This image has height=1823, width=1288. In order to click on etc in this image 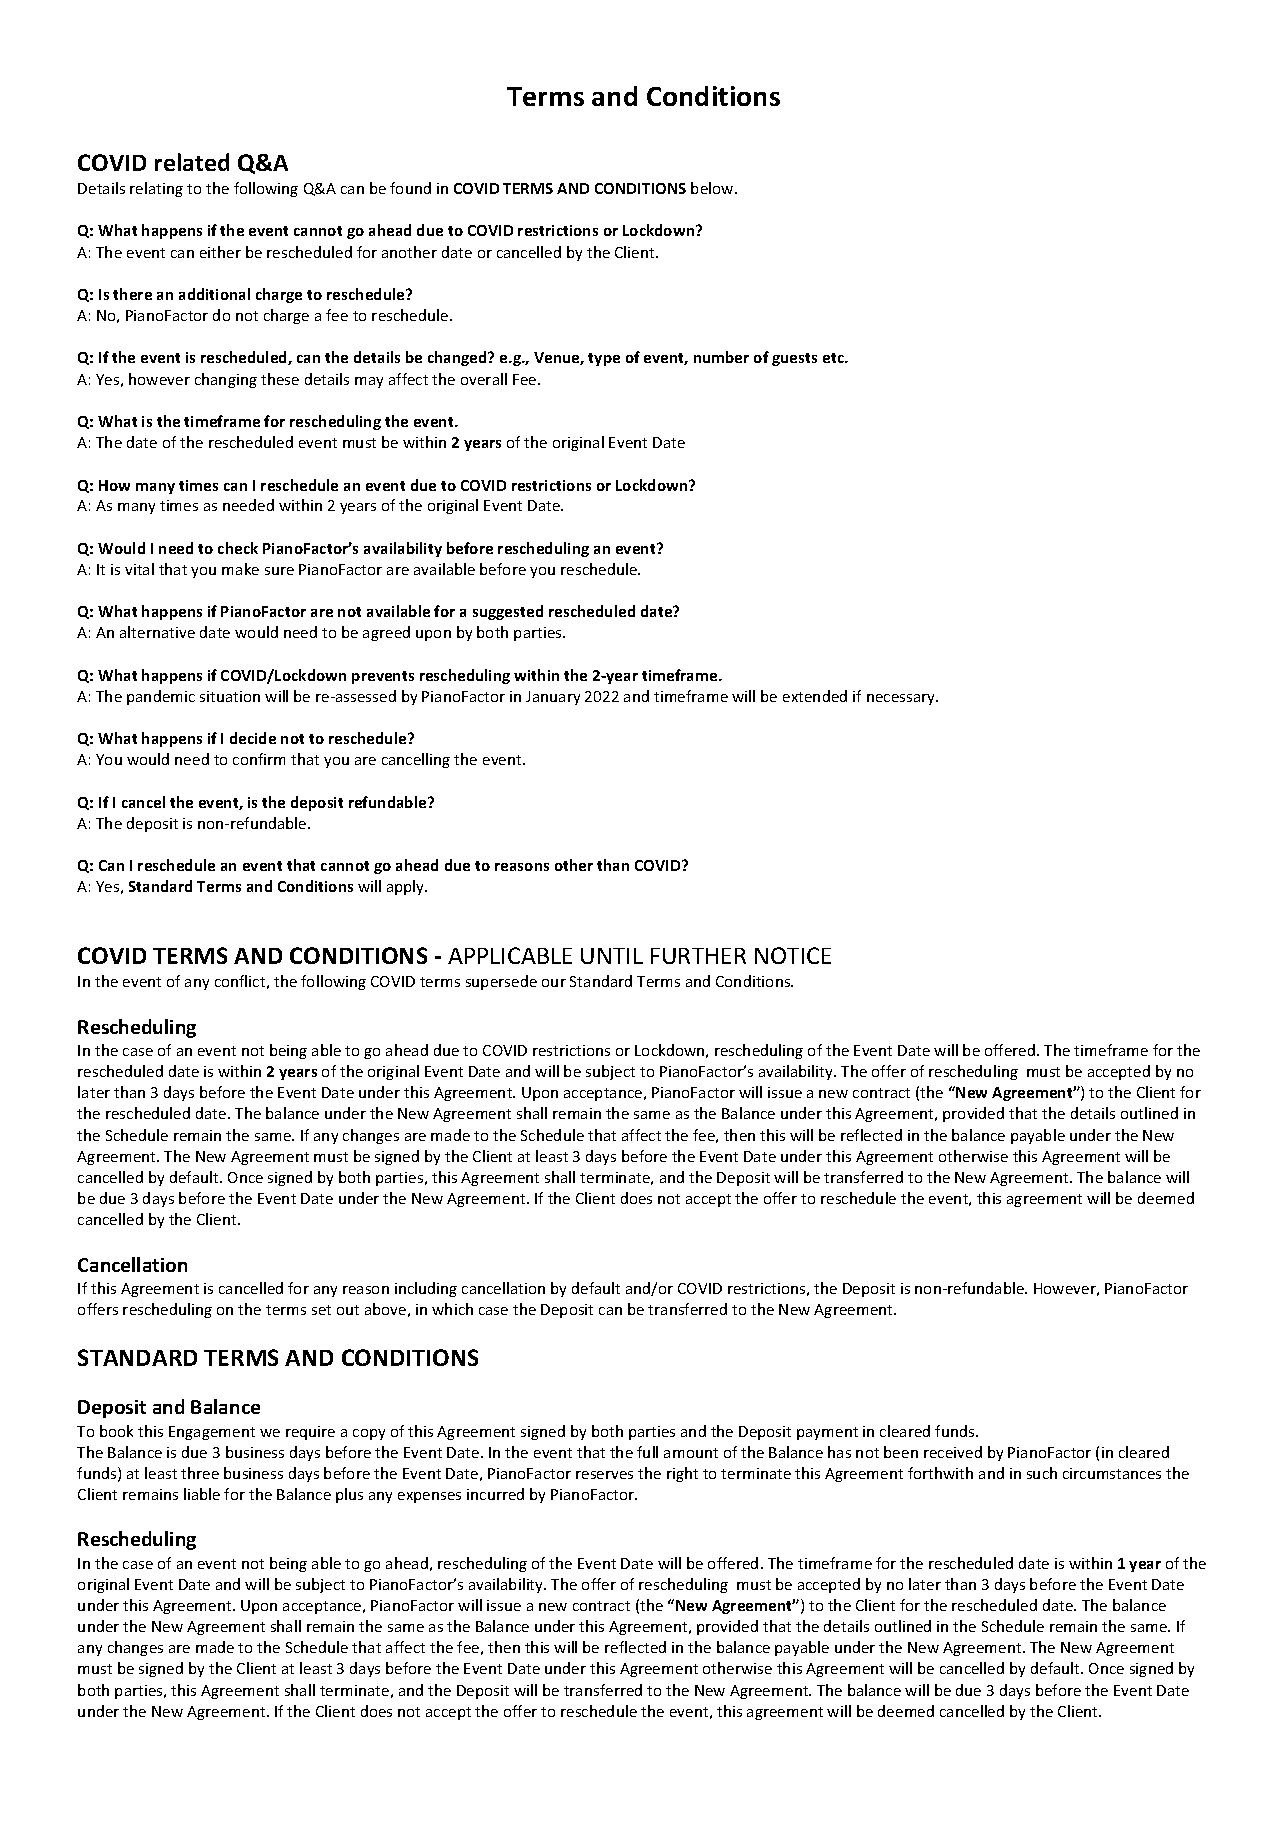, I will do `click(834, 358)`.
